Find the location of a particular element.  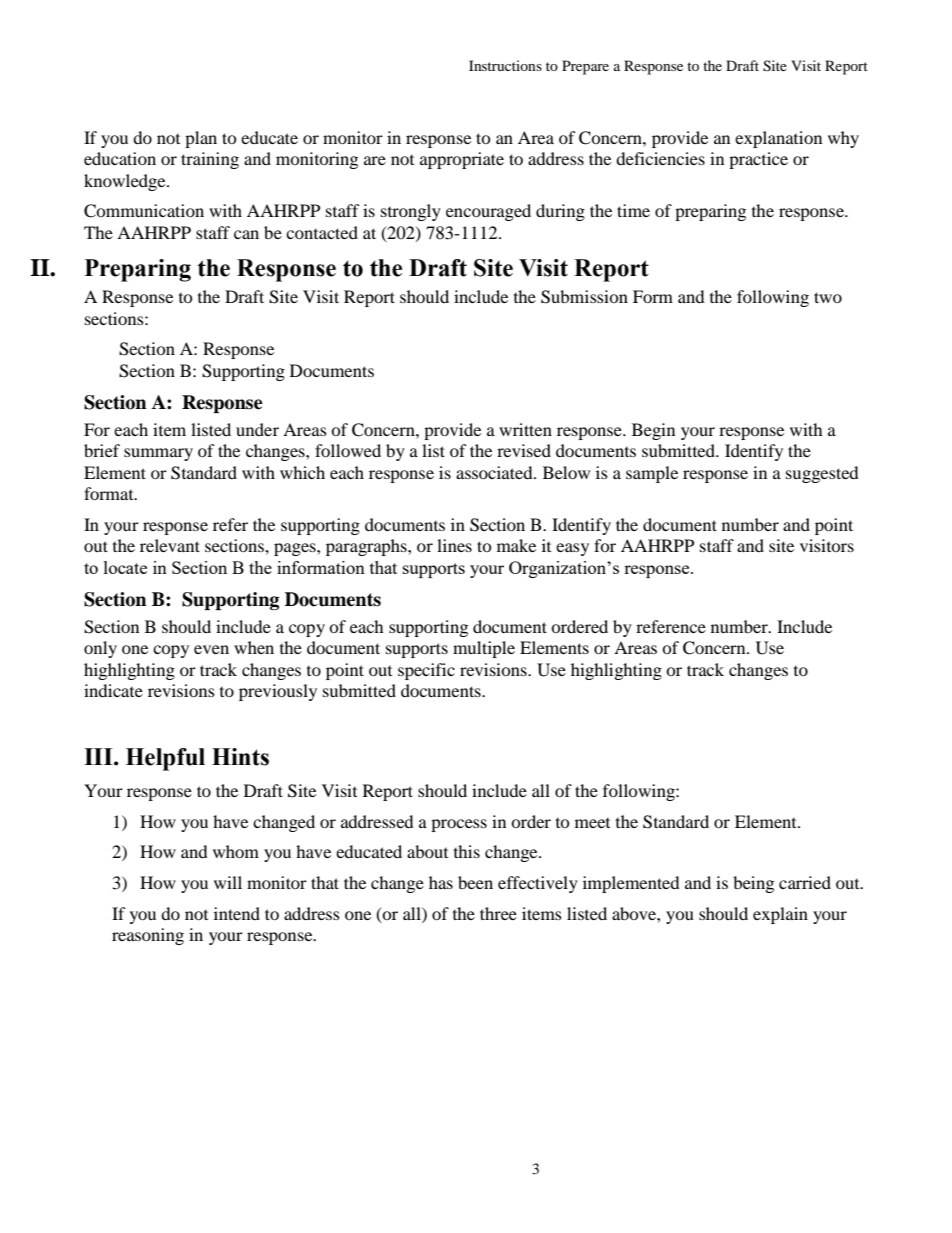

training is located at coordinates (210, 160).
